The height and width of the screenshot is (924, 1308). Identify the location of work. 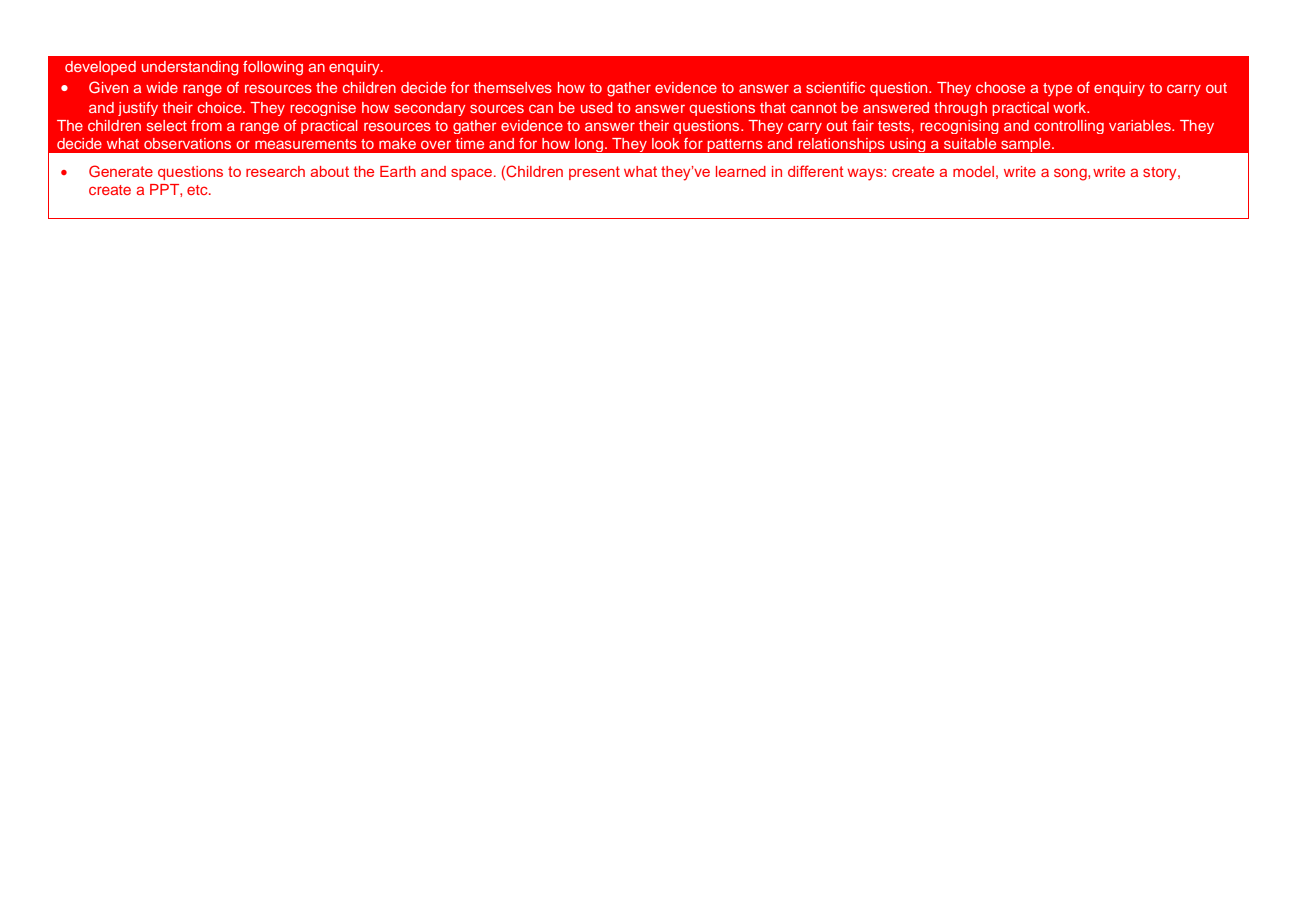
(1071, 107).
